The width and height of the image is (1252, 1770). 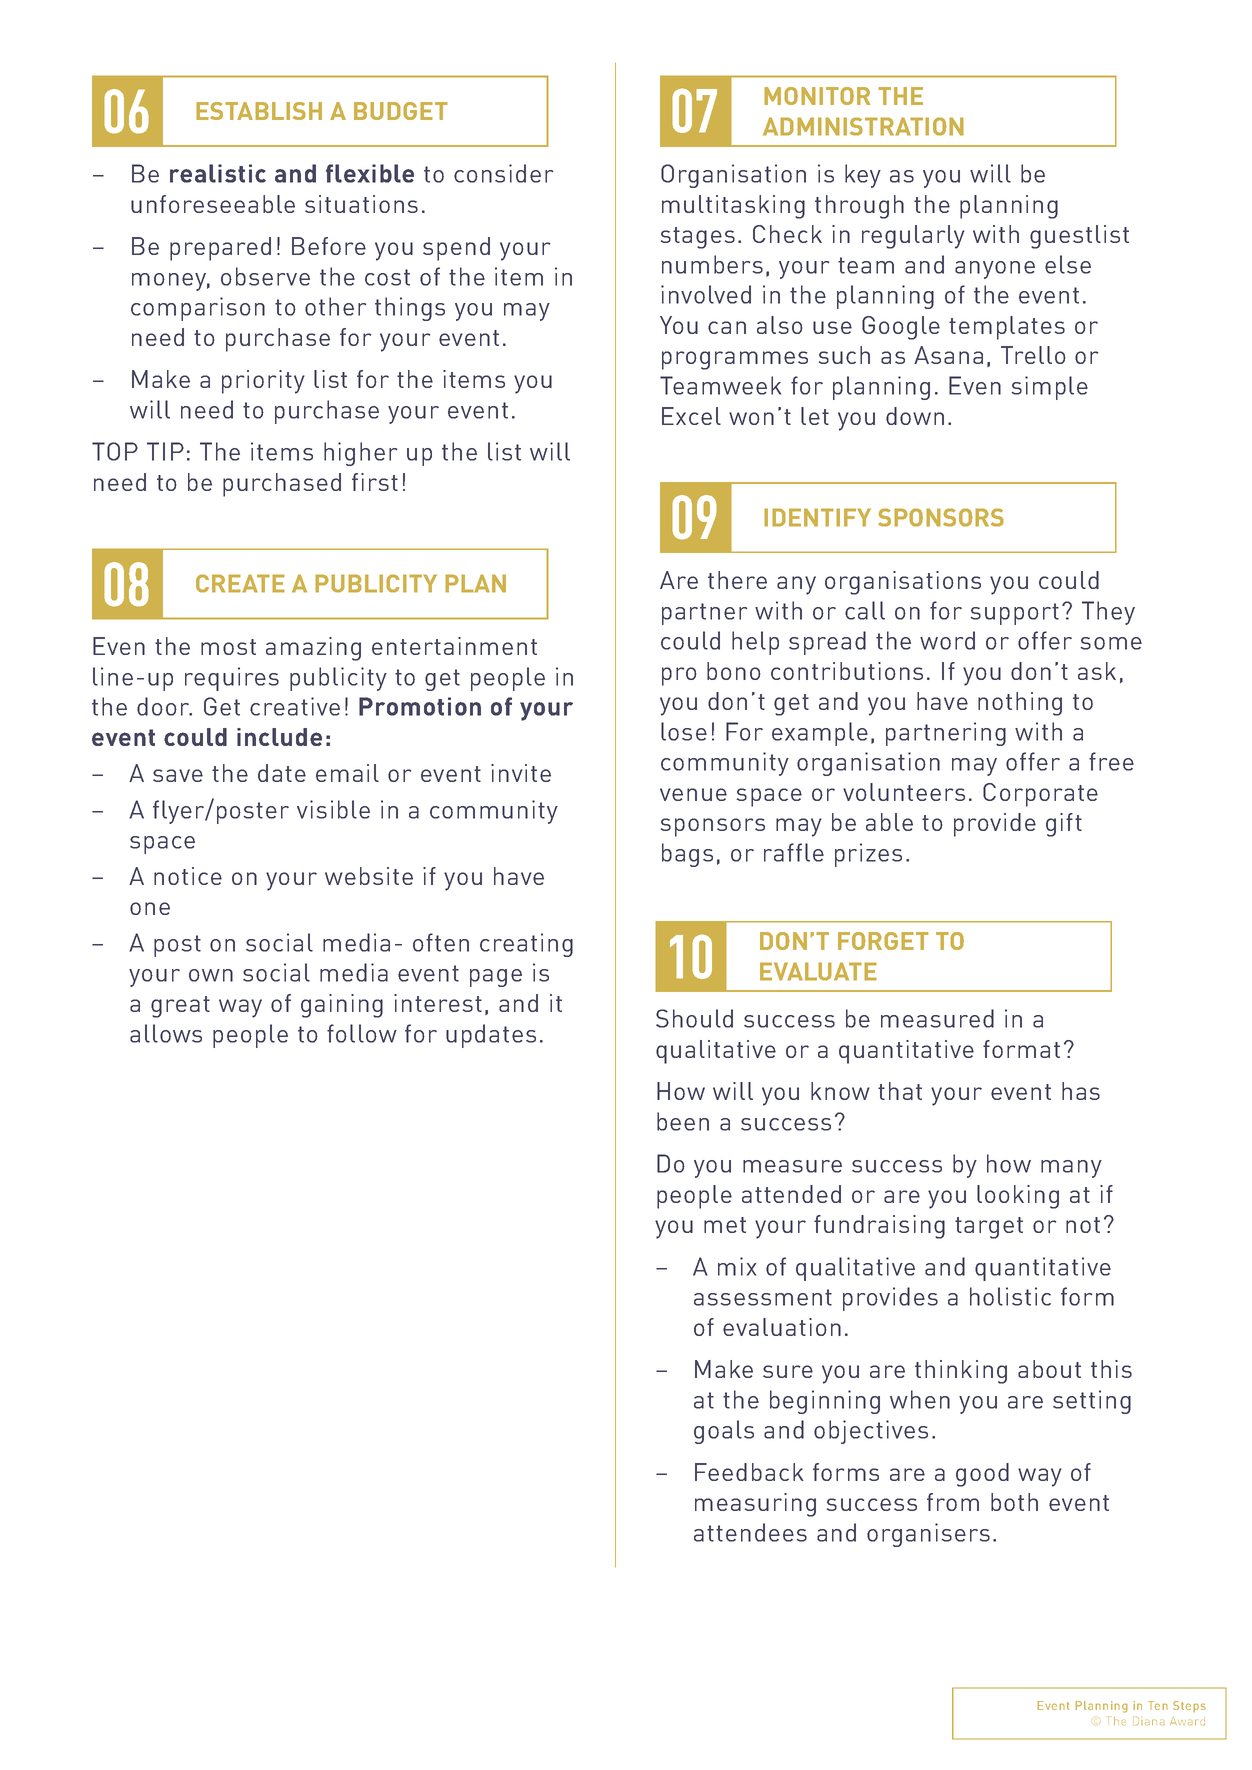 What do you see at coordinates (750, 1532) in the image?
I see `attendees` at bounding box center [750, 1532].
